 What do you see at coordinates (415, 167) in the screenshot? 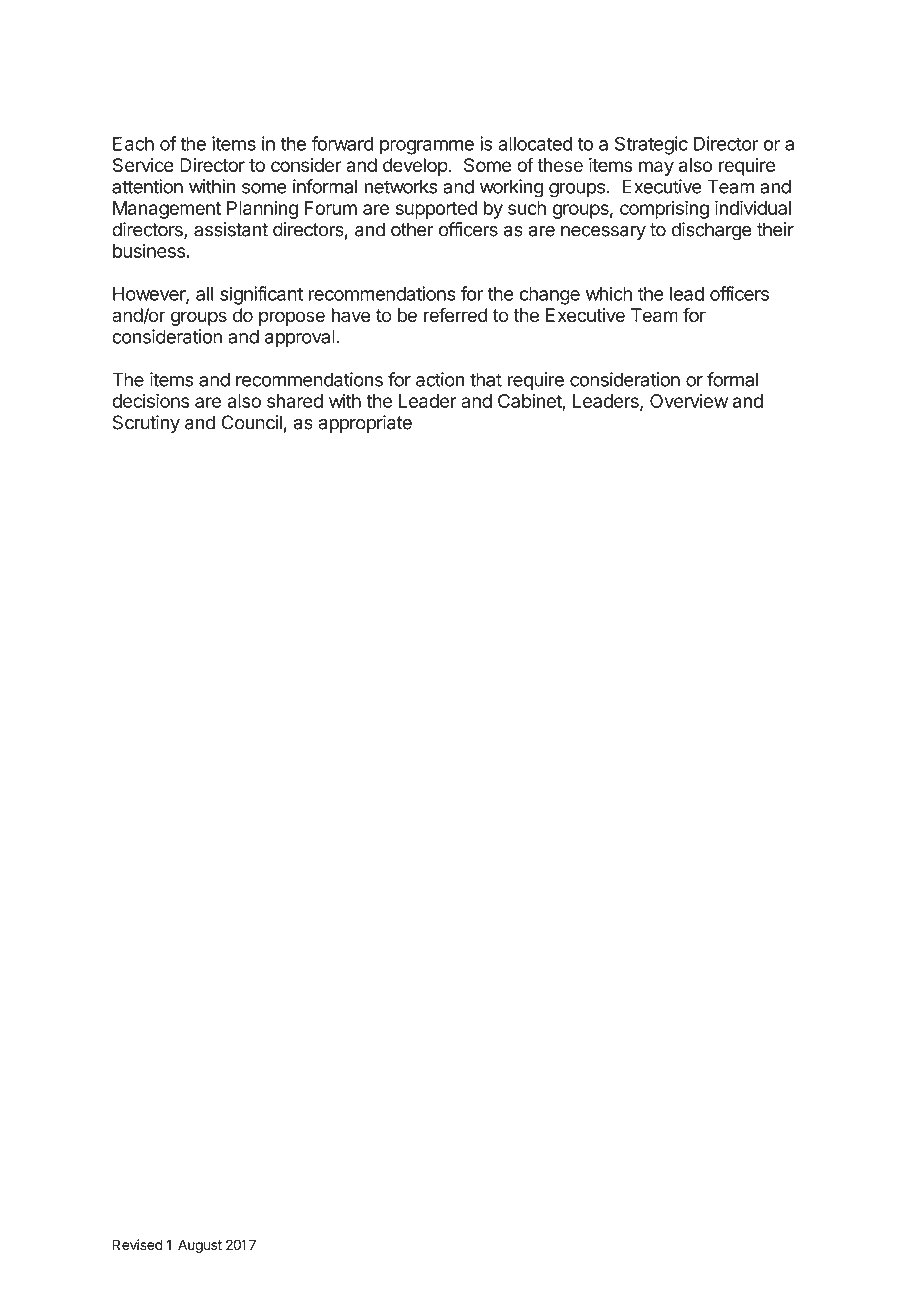
I see `develop` at bounding box center [415, 167].
